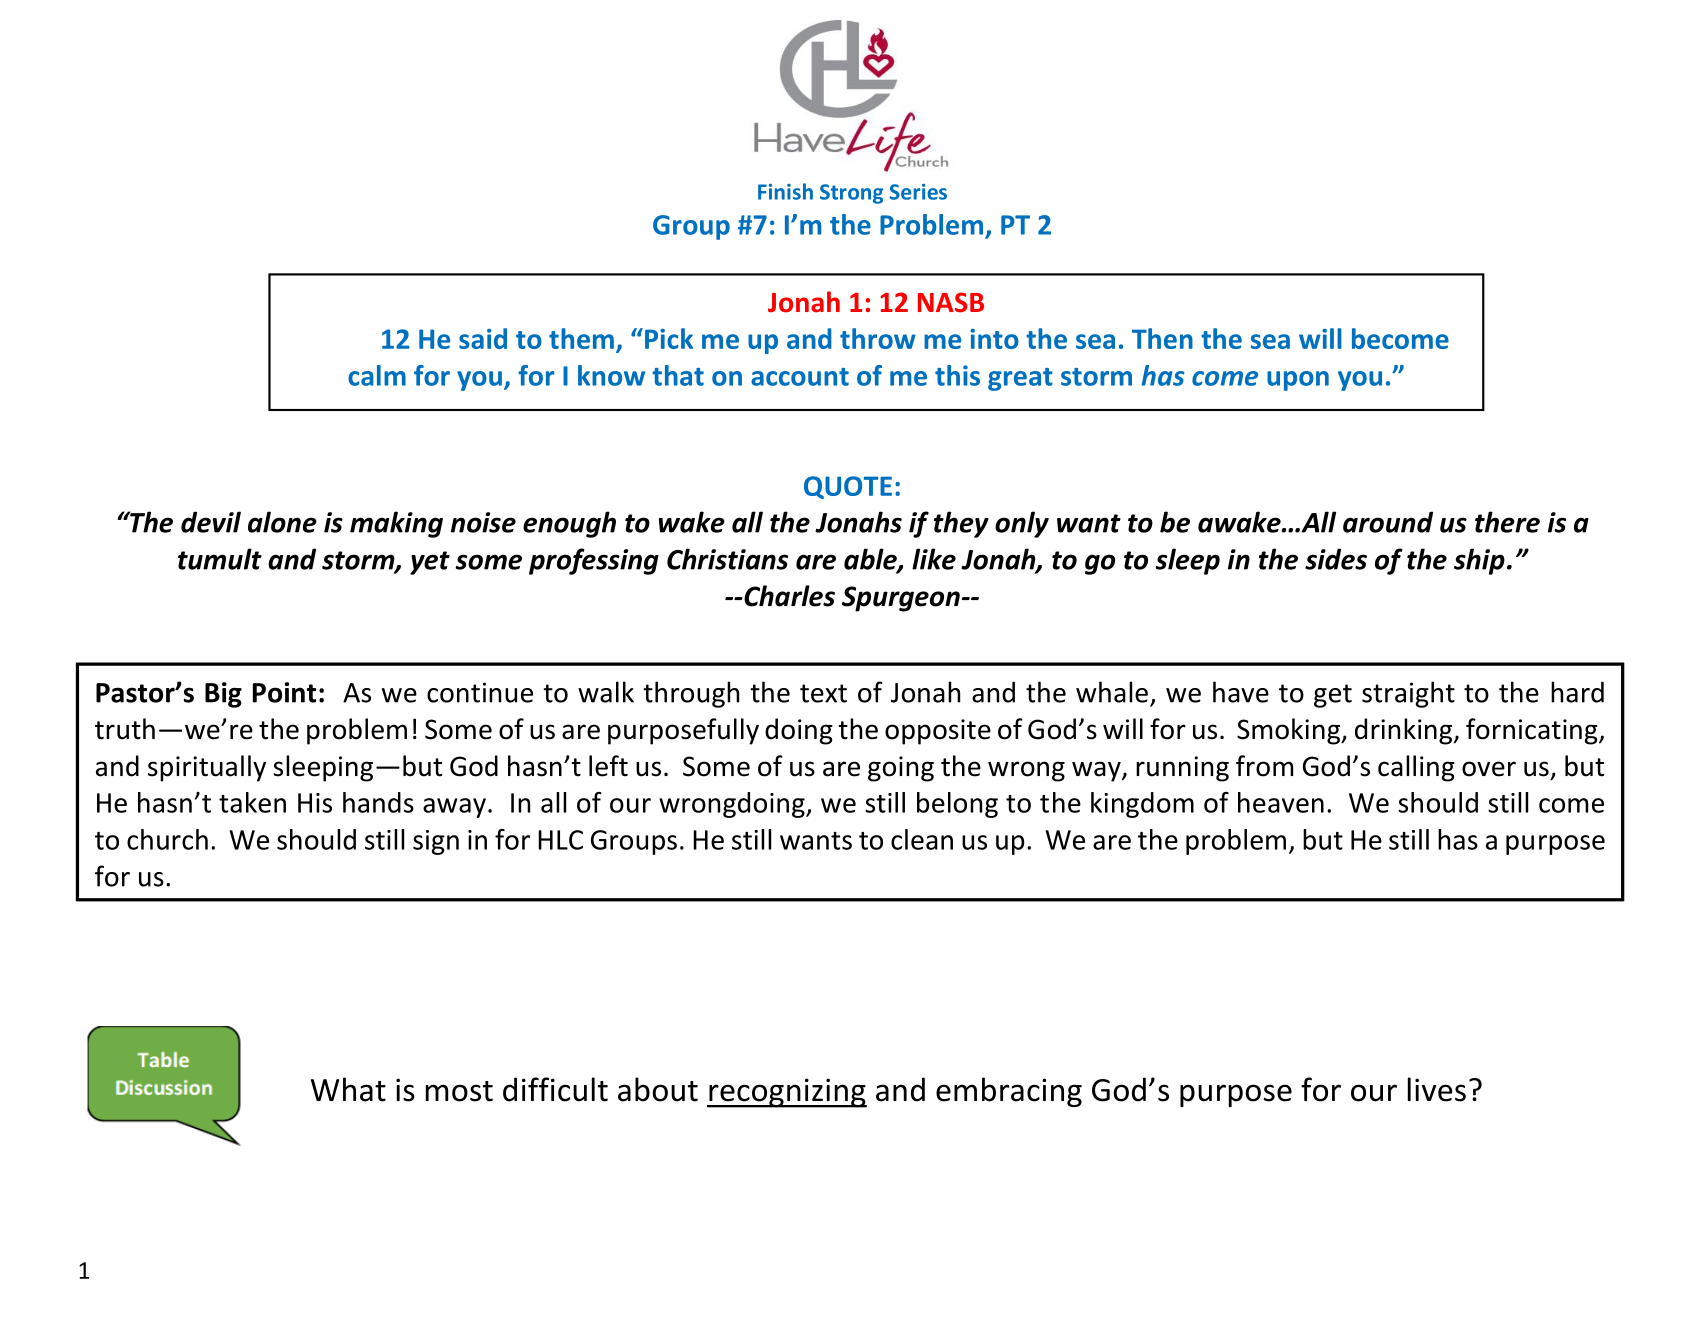 The height and width of the screenshot is (1317, 1704). Describe the element at coordinates (483, 338) in the screenshot. I see `said` at that location.
